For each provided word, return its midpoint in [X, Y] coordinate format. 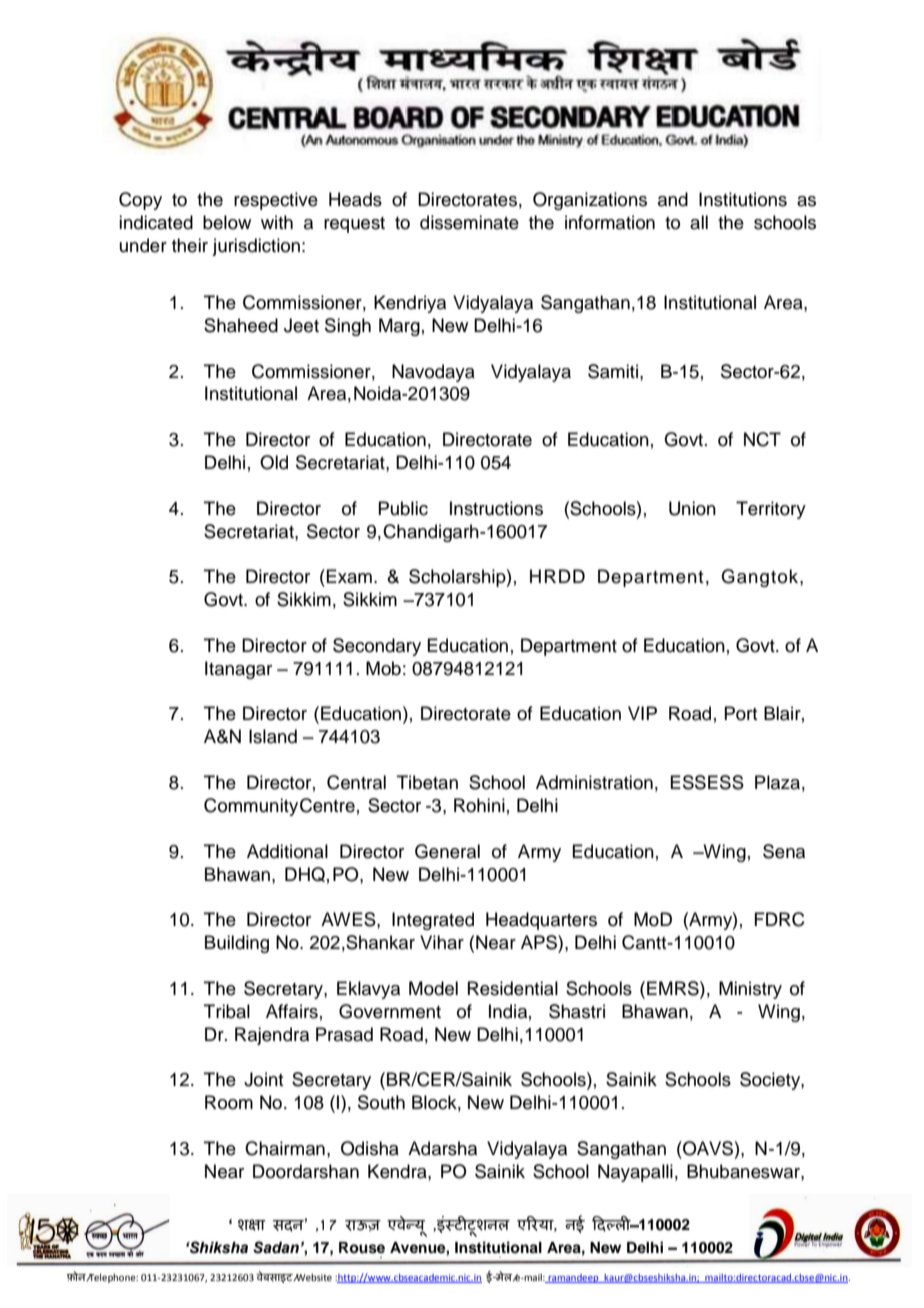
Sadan [276, 1247]
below [227, 222]
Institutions [743, 199]
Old [274, 462]
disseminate [469, 222]
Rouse [362, 1248]
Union [692, 508]
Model [433, 988]
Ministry [750, 990]
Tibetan [427, 782]
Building [237, 944]
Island [273, 736]
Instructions [496, 508]
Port [740, 713]
